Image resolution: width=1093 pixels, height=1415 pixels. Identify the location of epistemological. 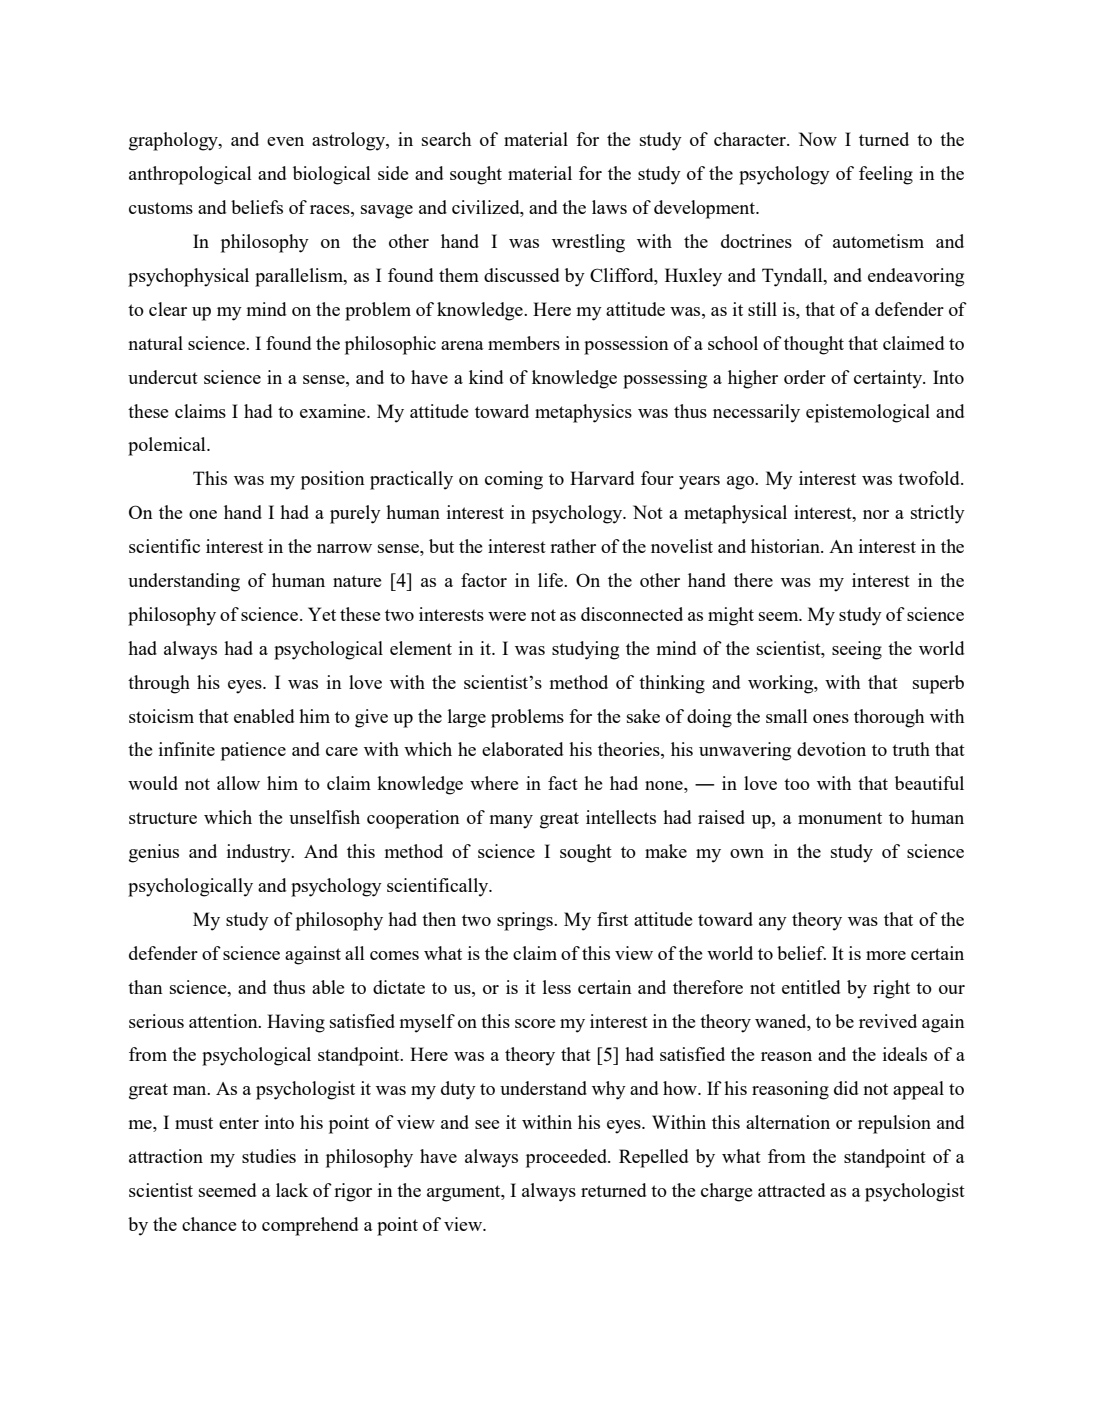
(868, 413).
